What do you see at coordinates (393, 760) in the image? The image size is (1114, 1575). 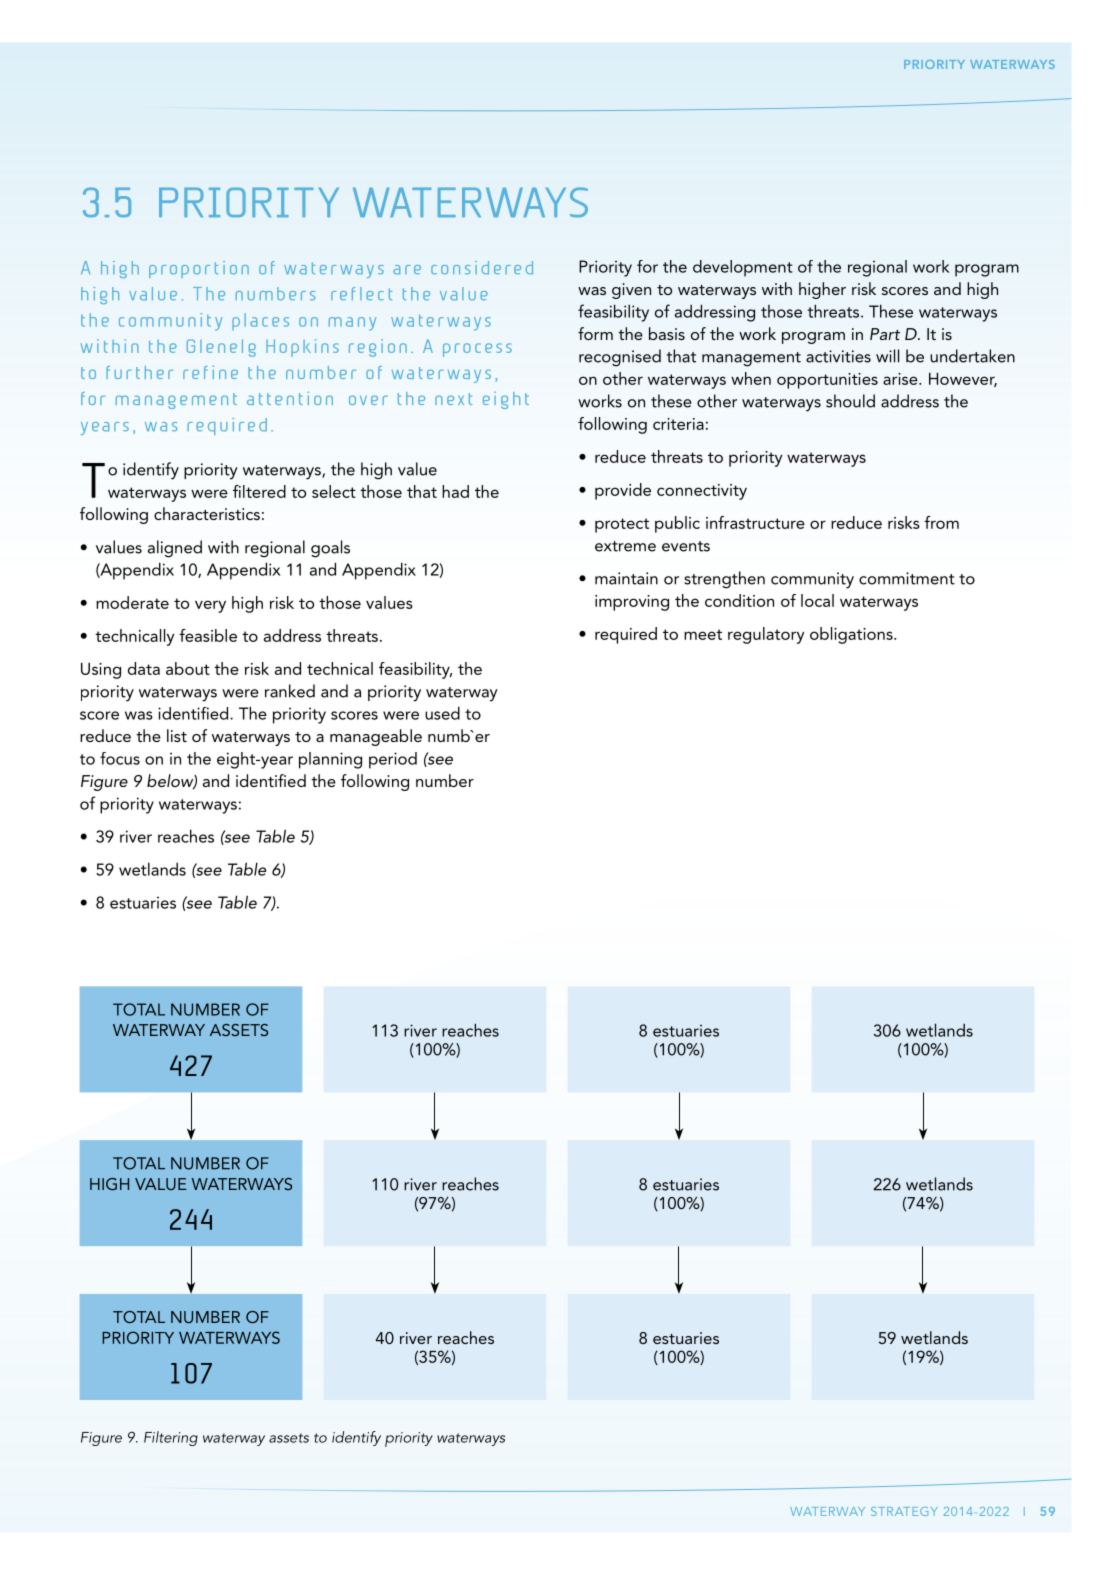 I see `period` at bounding box center [393, 760].
